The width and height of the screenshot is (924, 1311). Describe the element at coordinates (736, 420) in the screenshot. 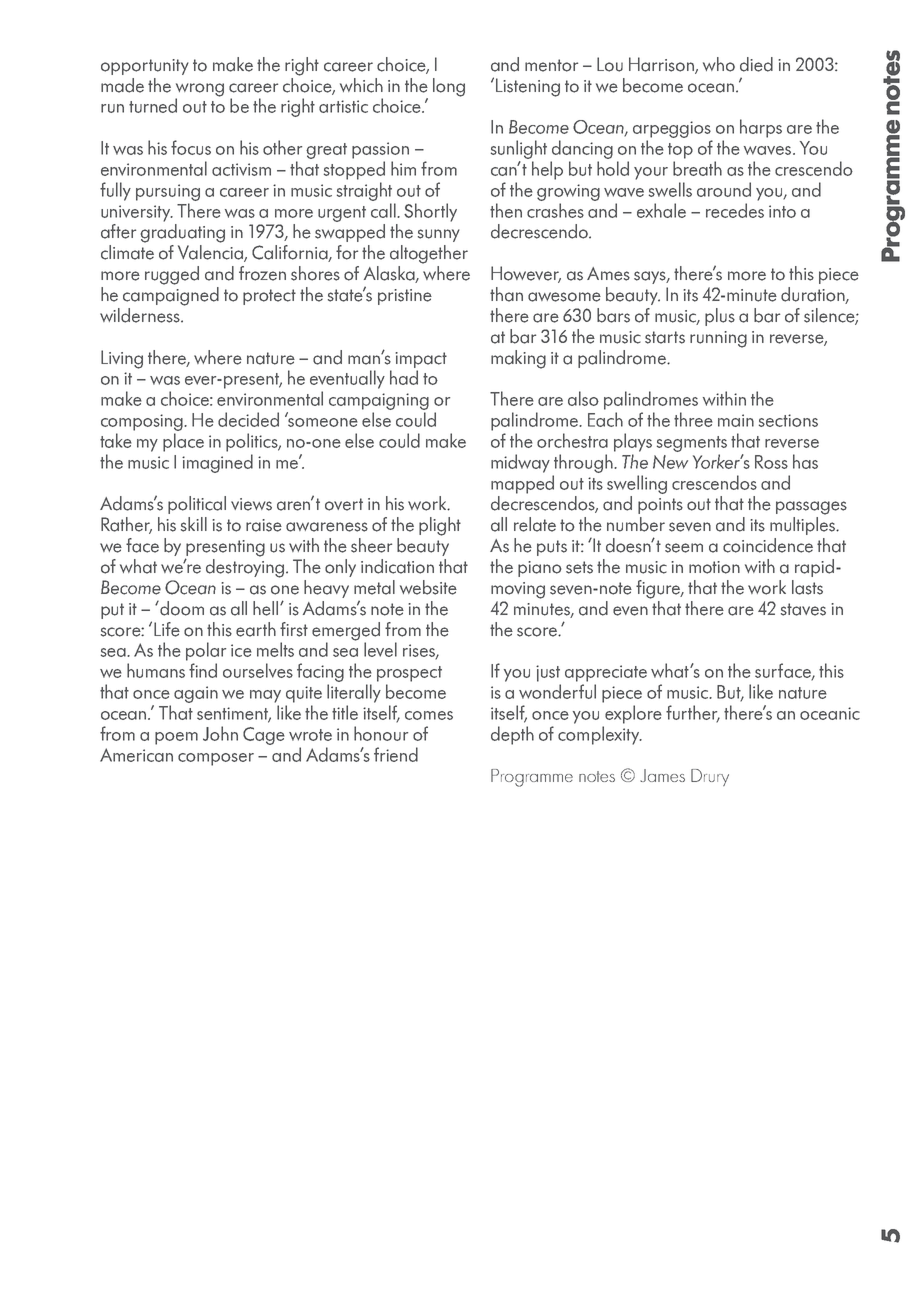

I see `main` at that location.
